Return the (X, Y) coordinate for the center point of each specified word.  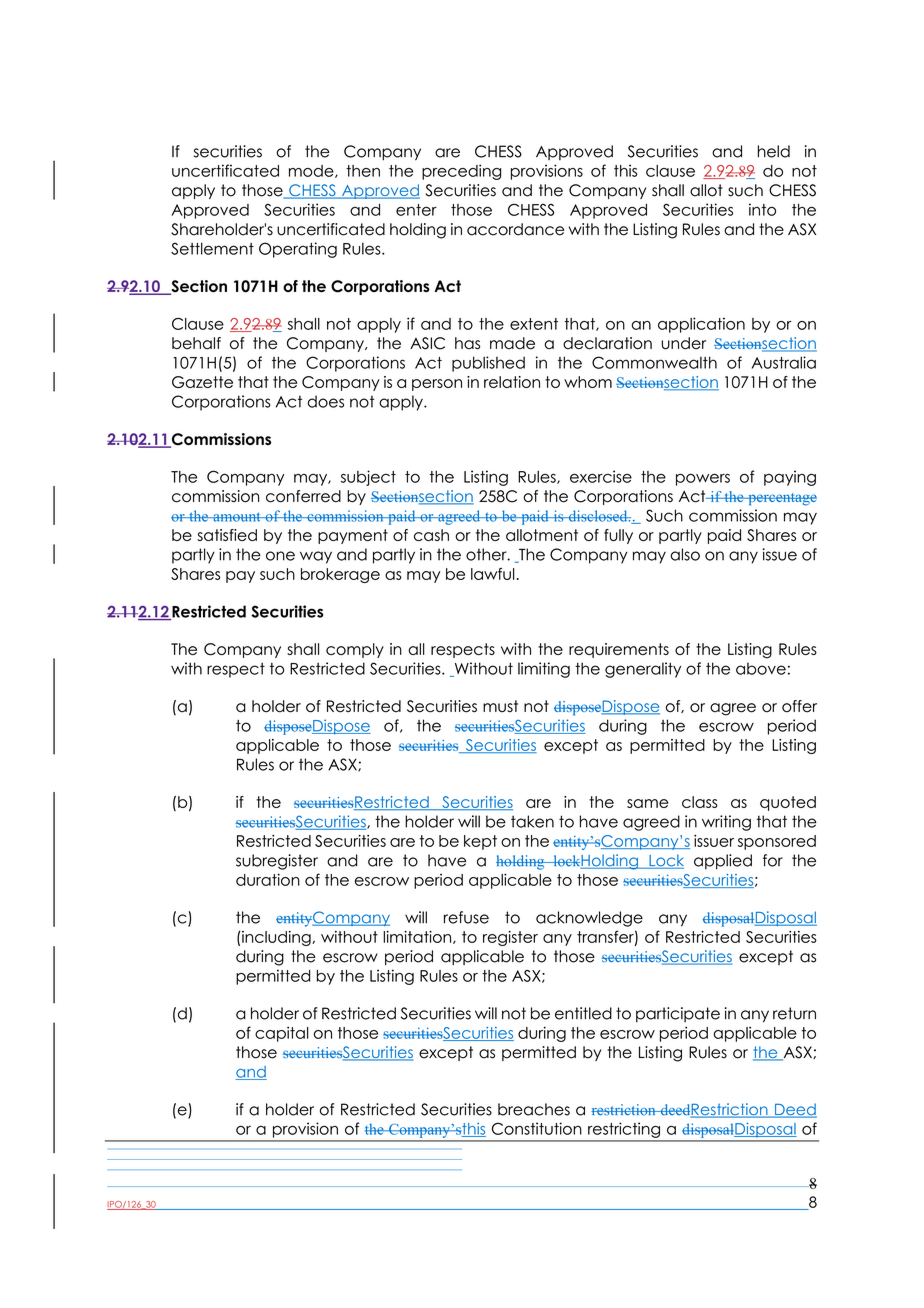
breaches (534, 1109)
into (762, 209)
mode (312, 171)
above (761, 668)
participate (678, 1014)
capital (282, 1034)
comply (355, 650)
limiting (544, 670)
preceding (461, 172)
